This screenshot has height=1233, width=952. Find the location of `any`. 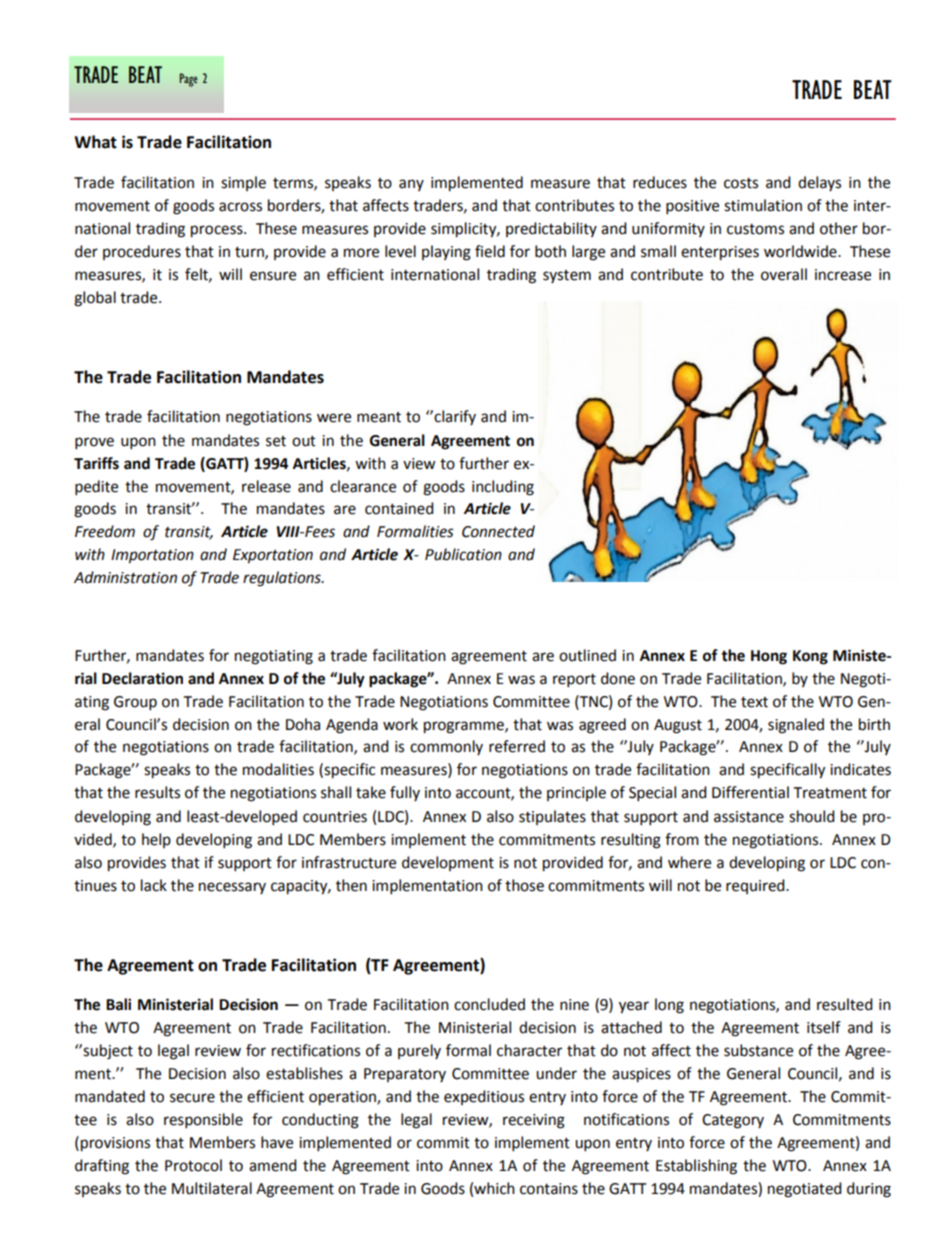

any is located at coordinates (411, 185).
